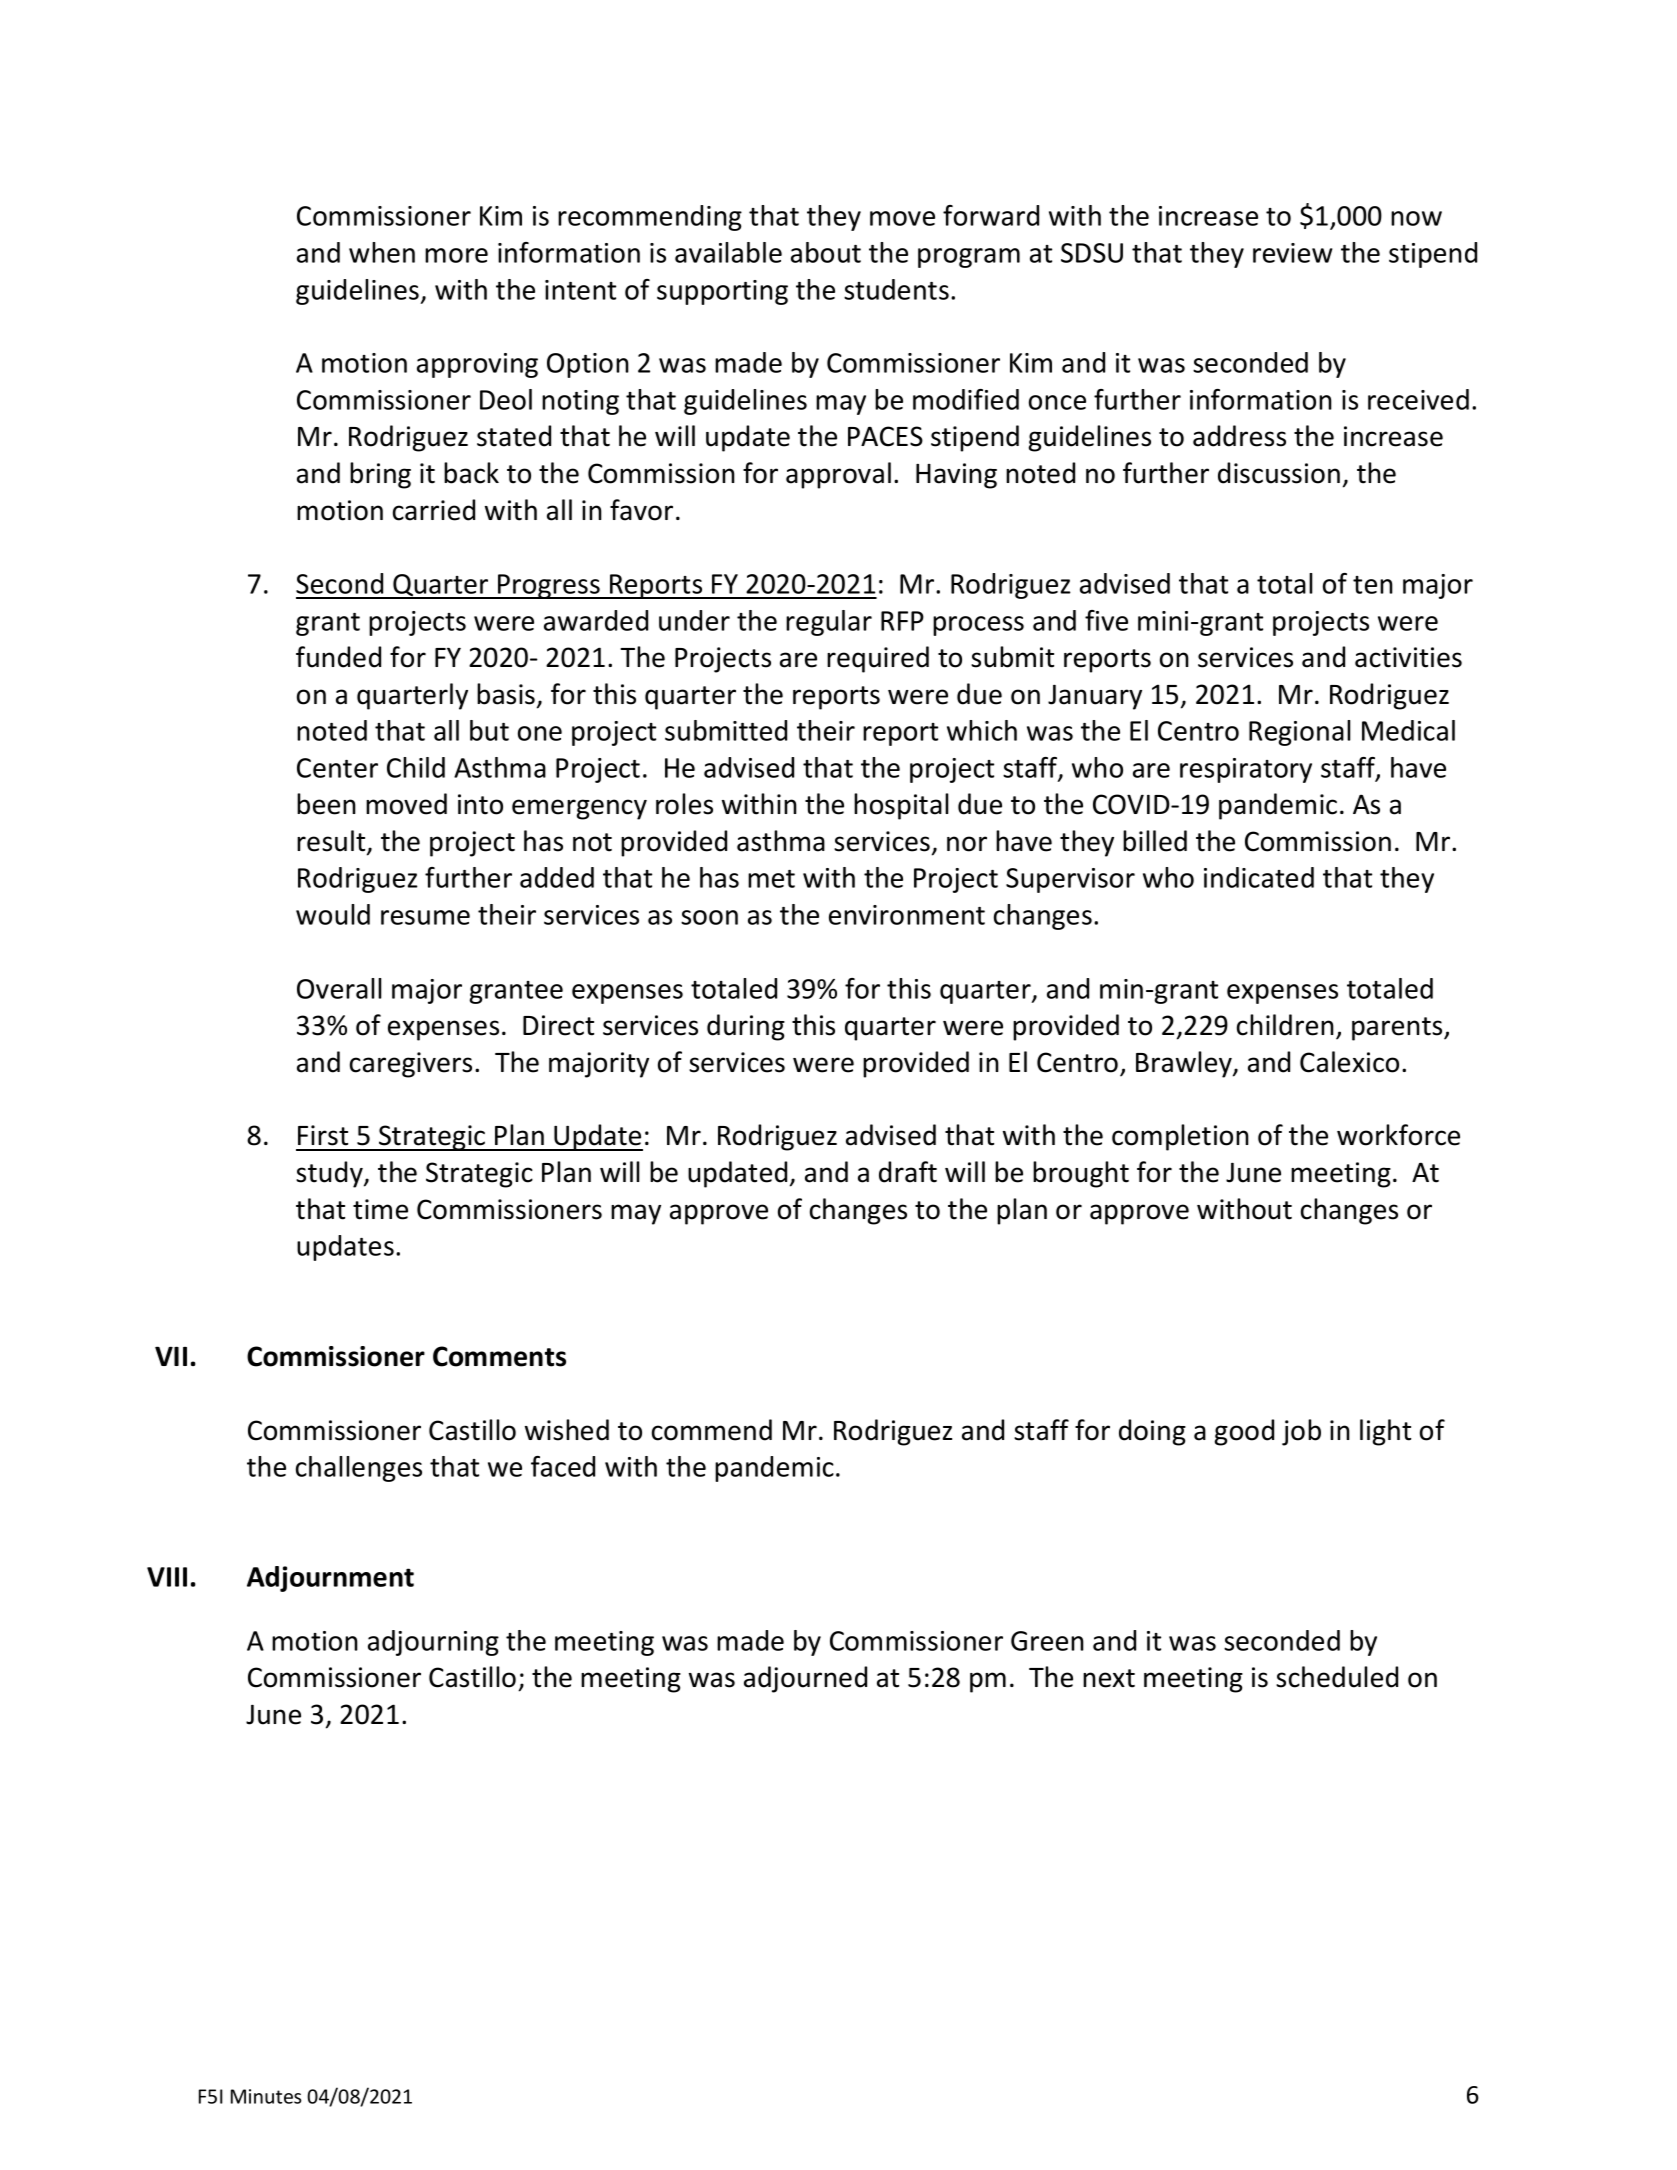 The image size is (1677, 2170). Describe the element at coordinates (323, 1135) in the image. I see `First` at that location.
